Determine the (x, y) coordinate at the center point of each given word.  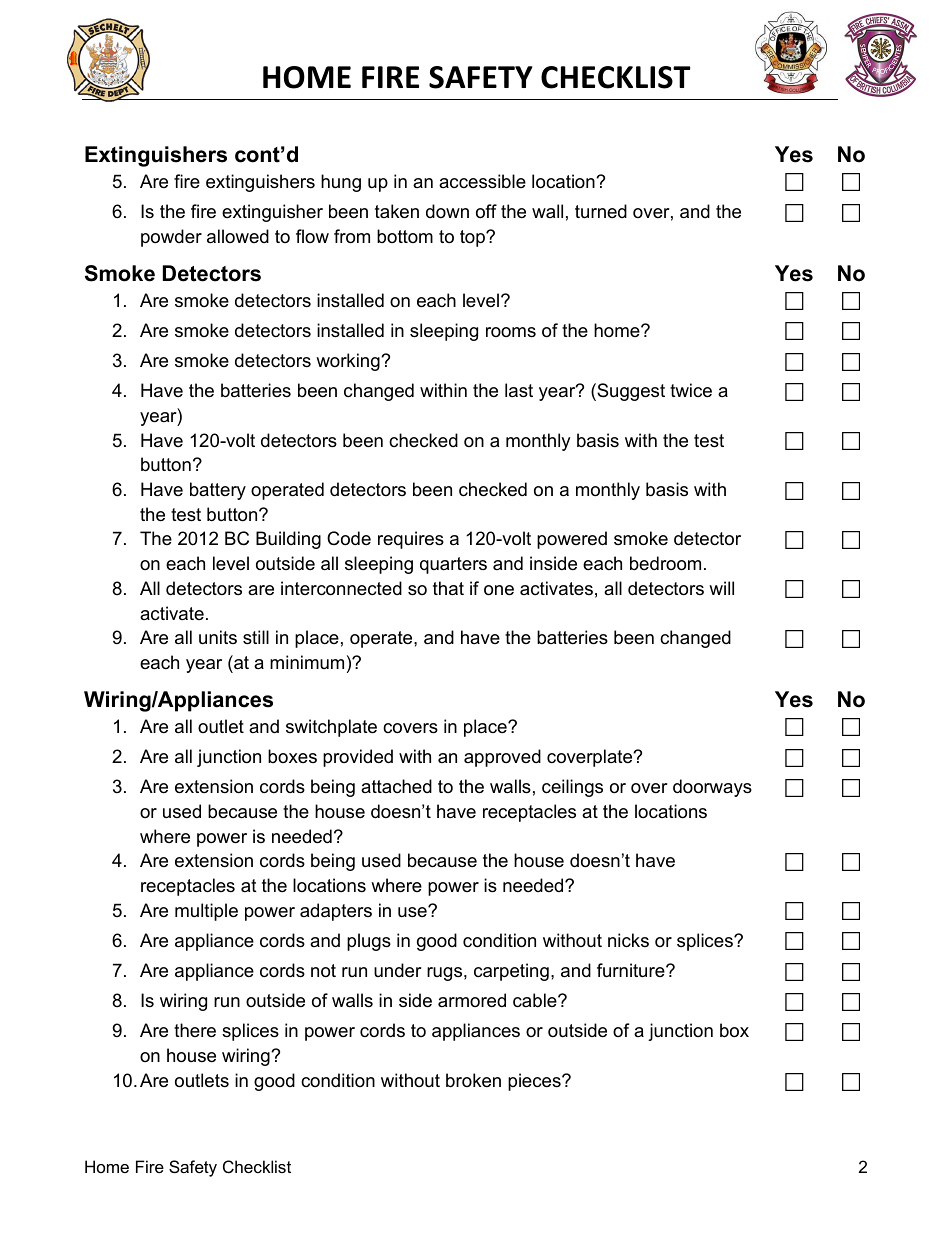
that (448, 588)
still (256, 637)
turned (601, 211)
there (195, 1030)
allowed (238, 236)
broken (473, 1080)
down (447, 211)
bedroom (665, 563)
